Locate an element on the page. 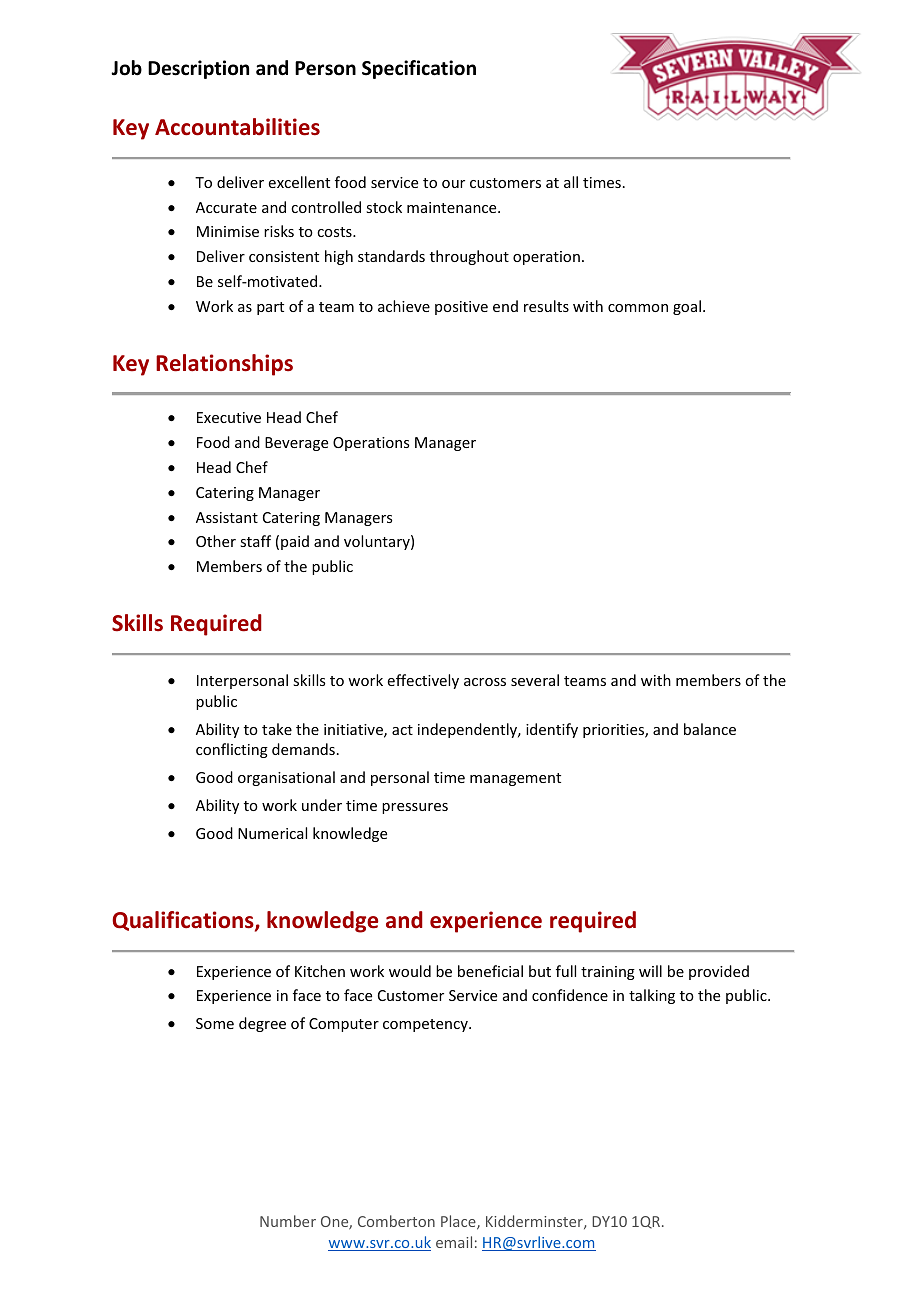 The image size is (924, 1308). email is located at coordinates (454, 1242).
